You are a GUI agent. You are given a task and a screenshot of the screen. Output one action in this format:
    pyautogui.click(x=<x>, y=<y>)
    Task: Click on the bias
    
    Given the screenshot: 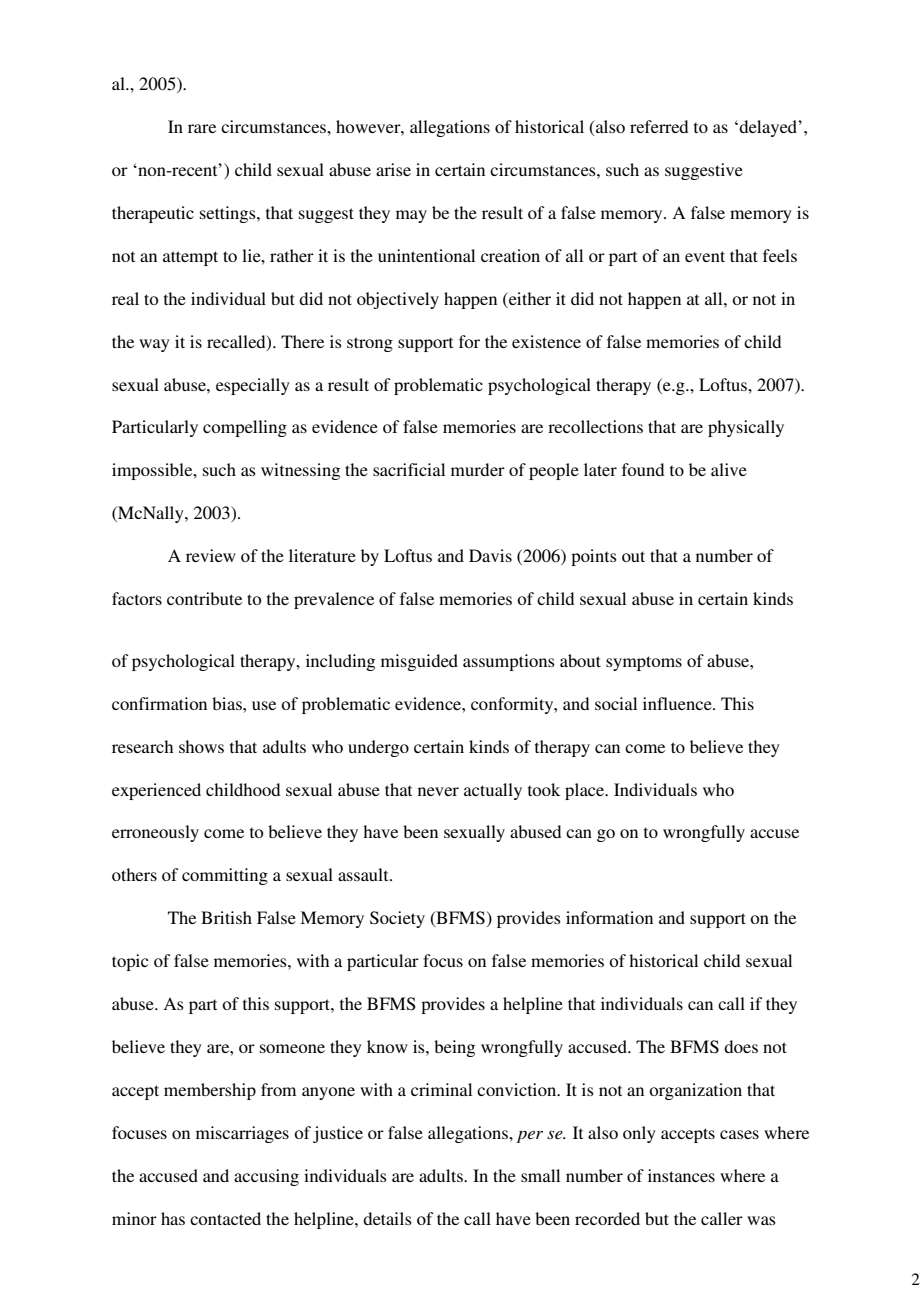 What is the action you would take?
    pyautogui.click(x=228, y=703)
